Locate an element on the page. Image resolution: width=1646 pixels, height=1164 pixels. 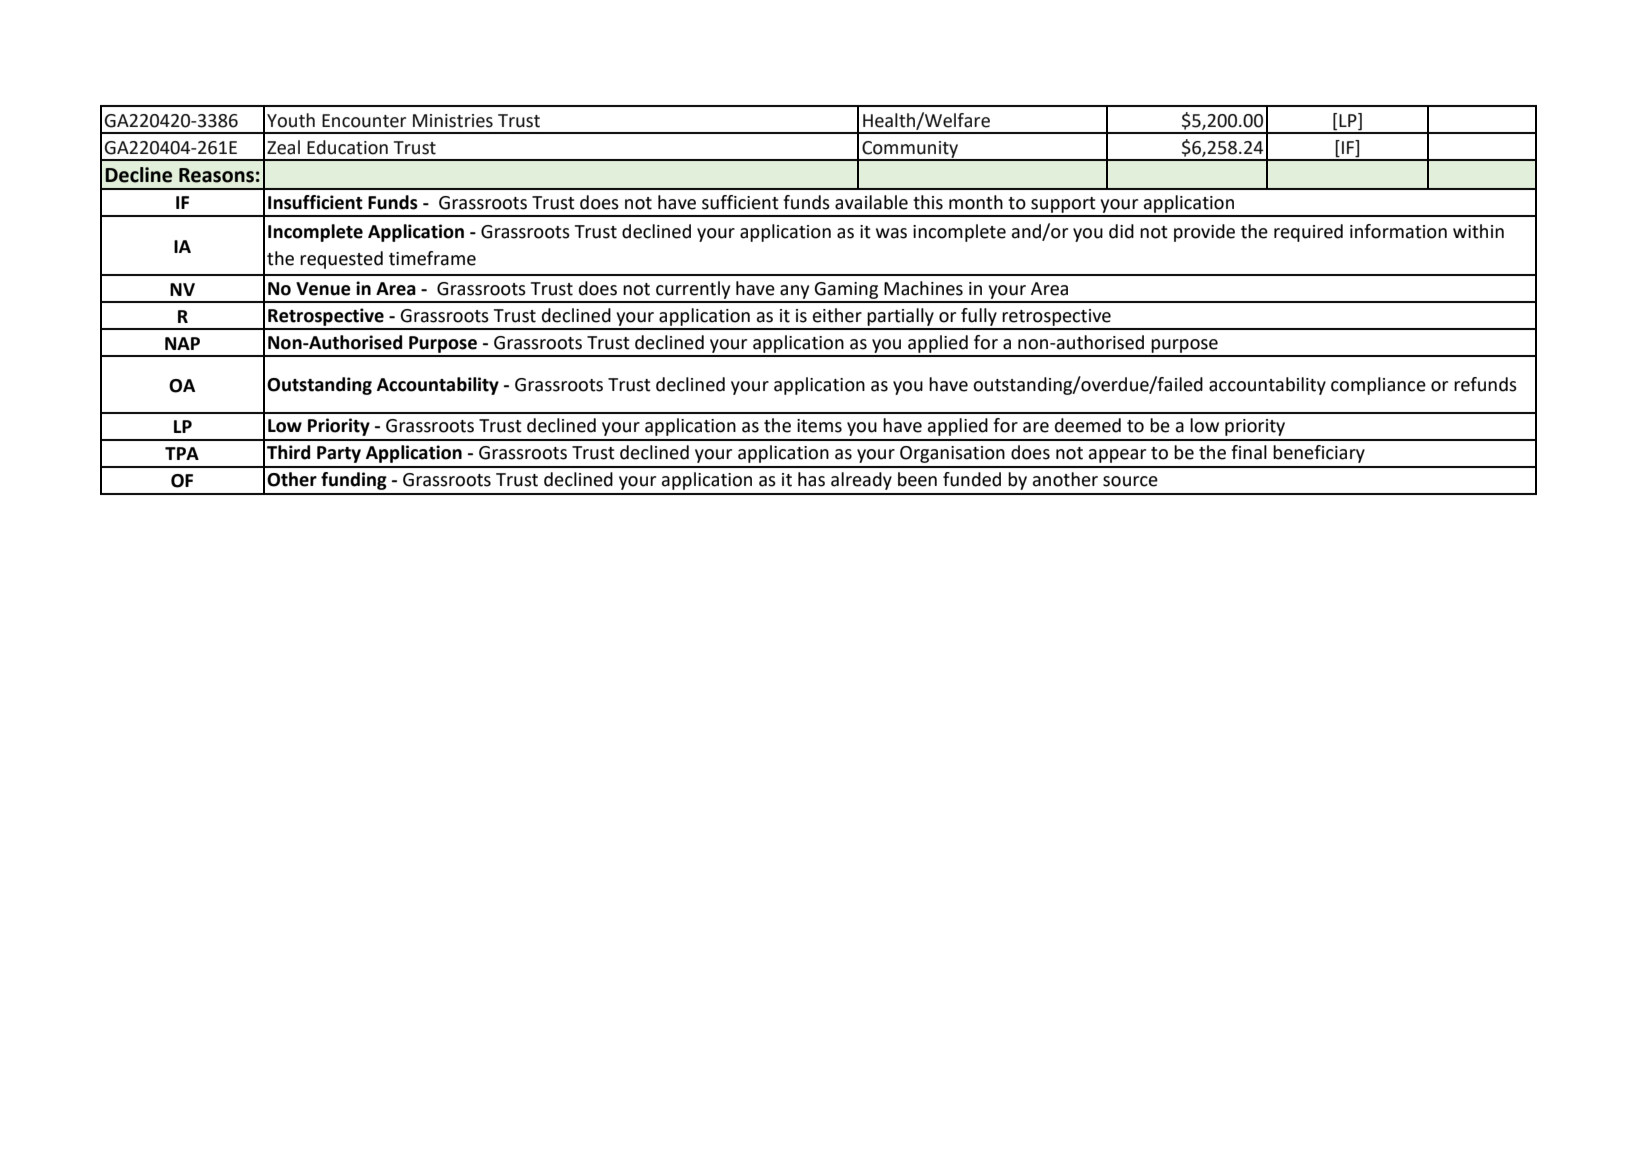
Venue is located at coordinates (323, 289).
